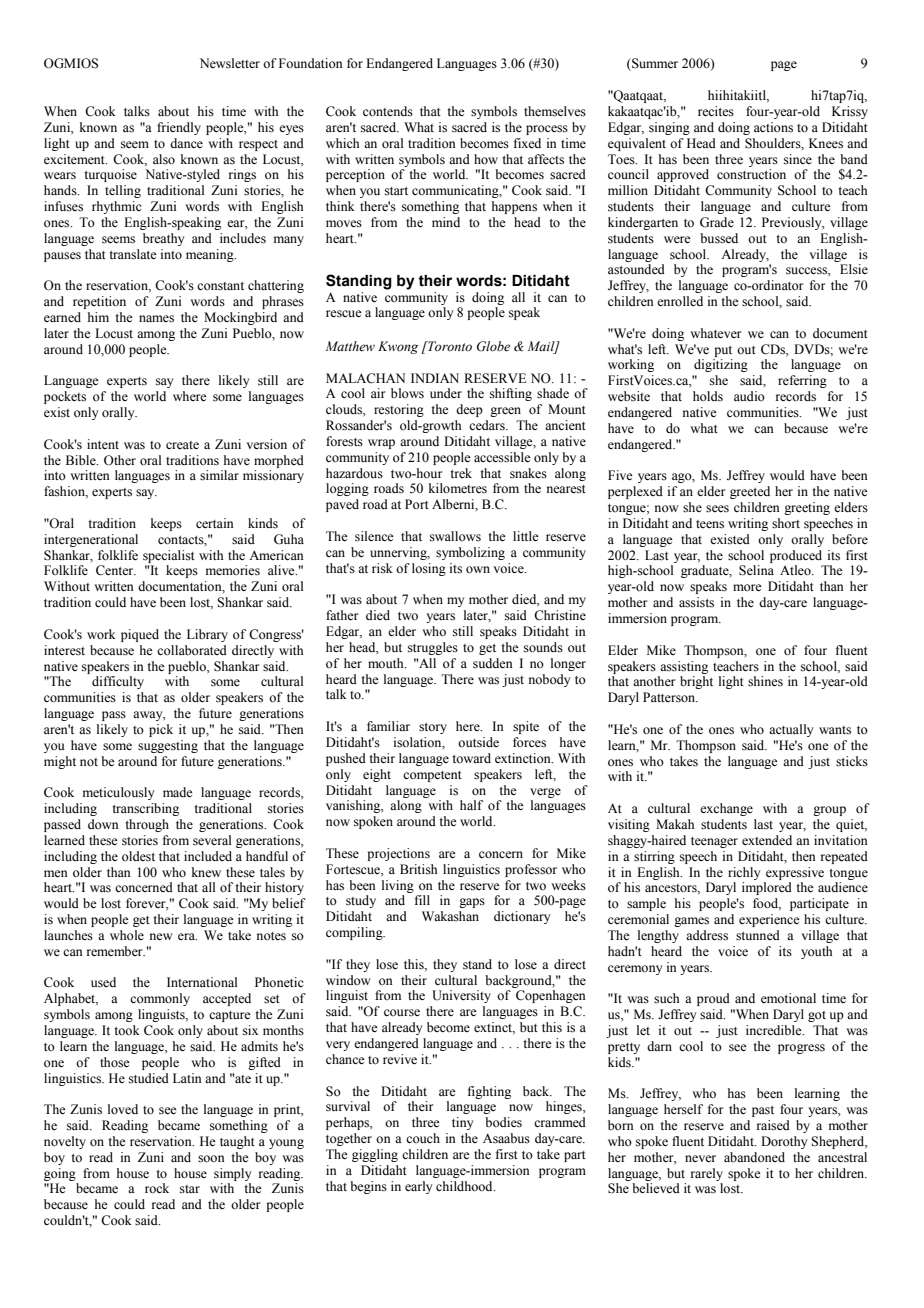 This document has width=924, height=1308. Describe the element at coordinates (179, 128) in the document. I see `friendly` at that location.
